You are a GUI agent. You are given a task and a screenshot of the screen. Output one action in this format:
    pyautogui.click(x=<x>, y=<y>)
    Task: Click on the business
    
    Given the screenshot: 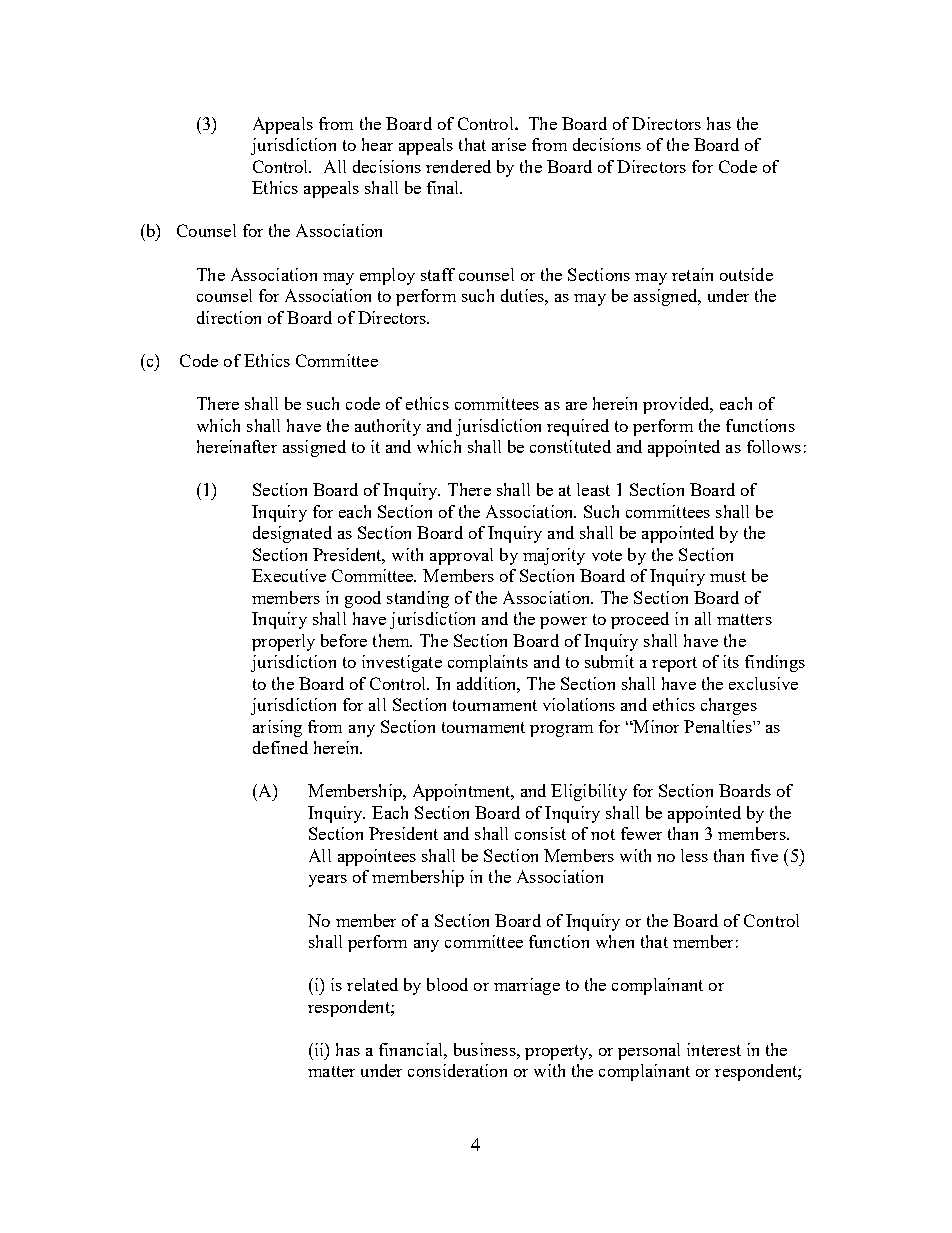 What is the action you would take?
    pyautogui.click(x=486, y=1049)
